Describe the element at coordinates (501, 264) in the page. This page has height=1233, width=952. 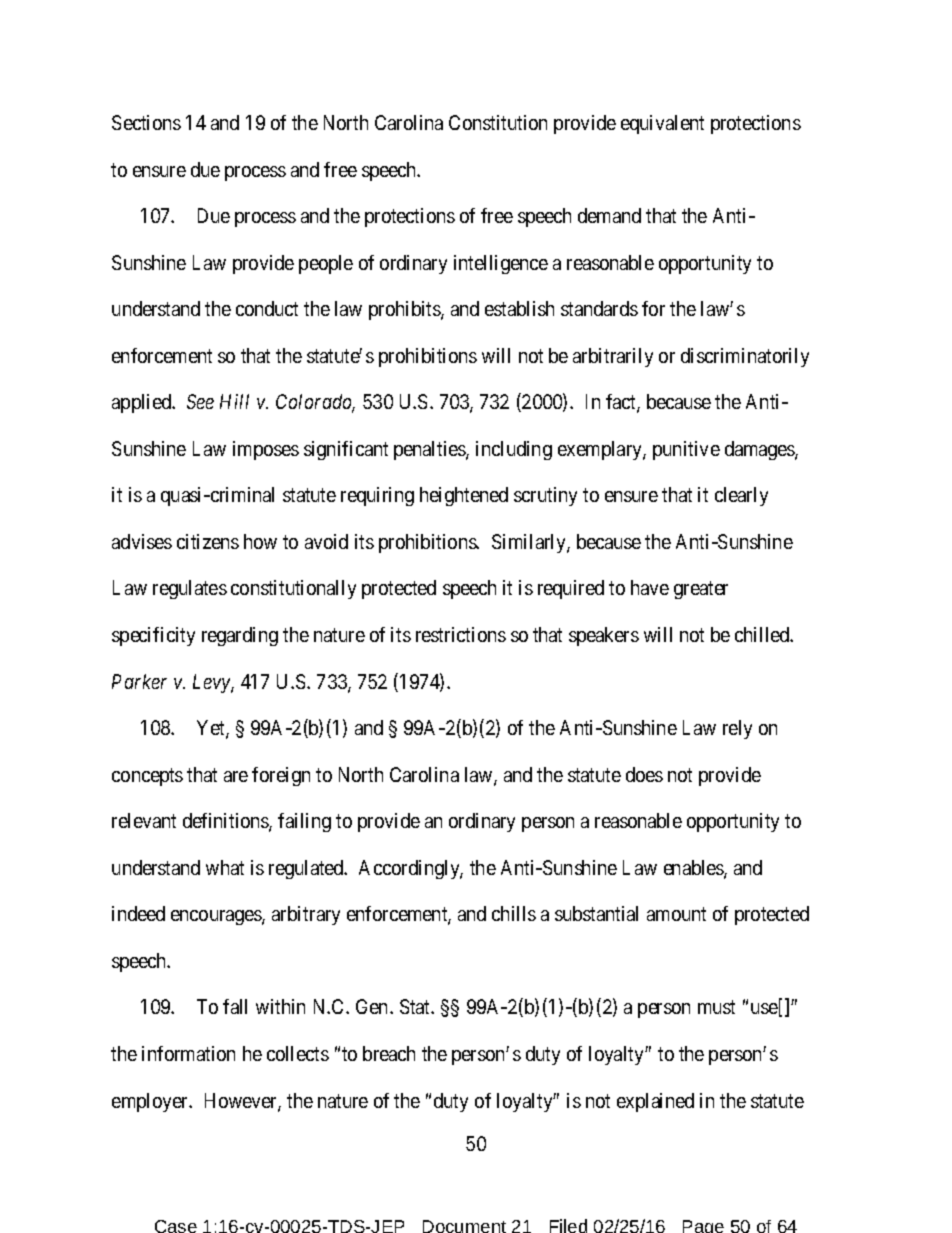
I see `intelligence` at that location.
